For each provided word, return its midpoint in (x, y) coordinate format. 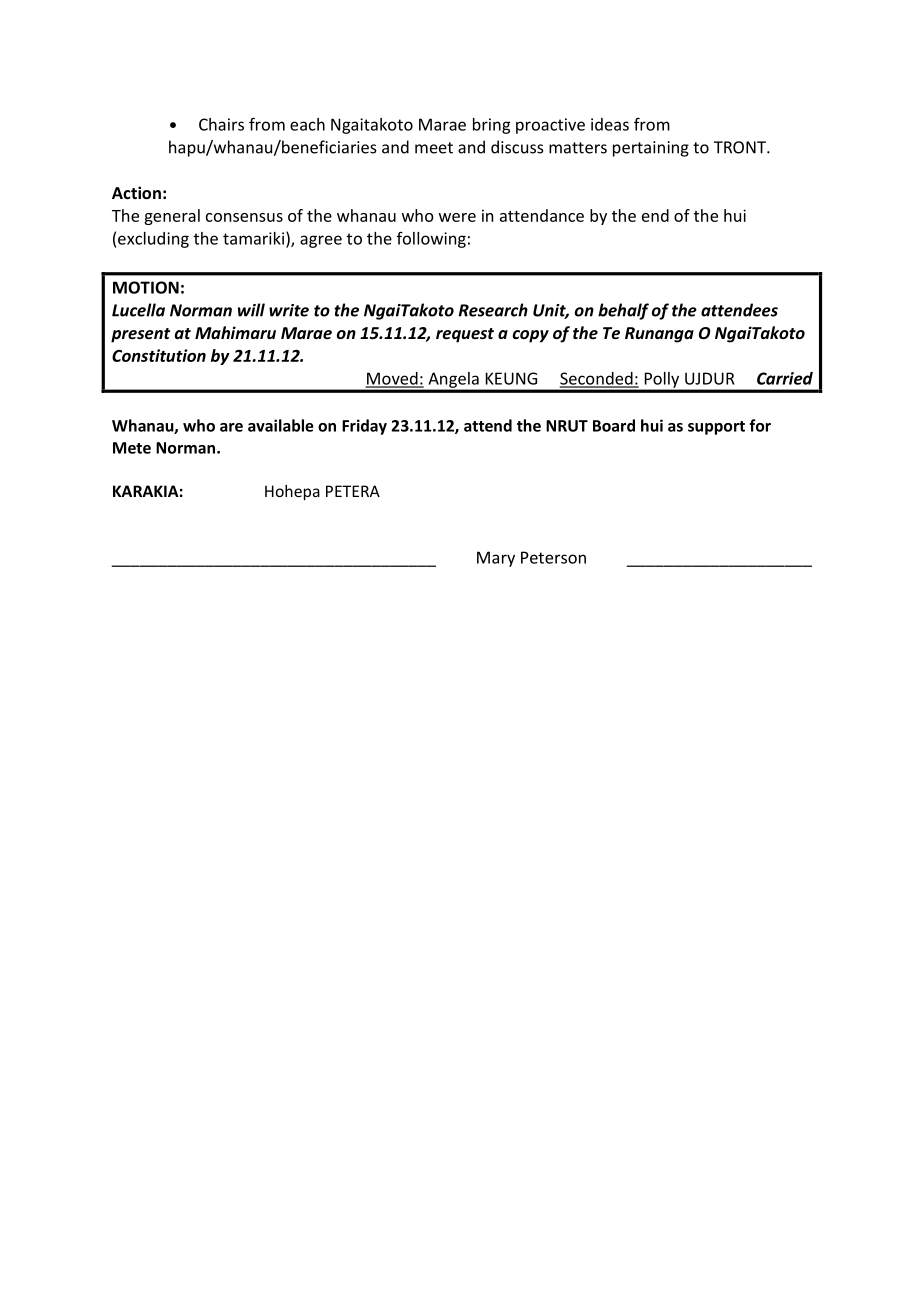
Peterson (553, 557)
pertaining (651, 149)
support (716, 428)
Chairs (221, 124)
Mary (496, 559)
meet (434, 148)
